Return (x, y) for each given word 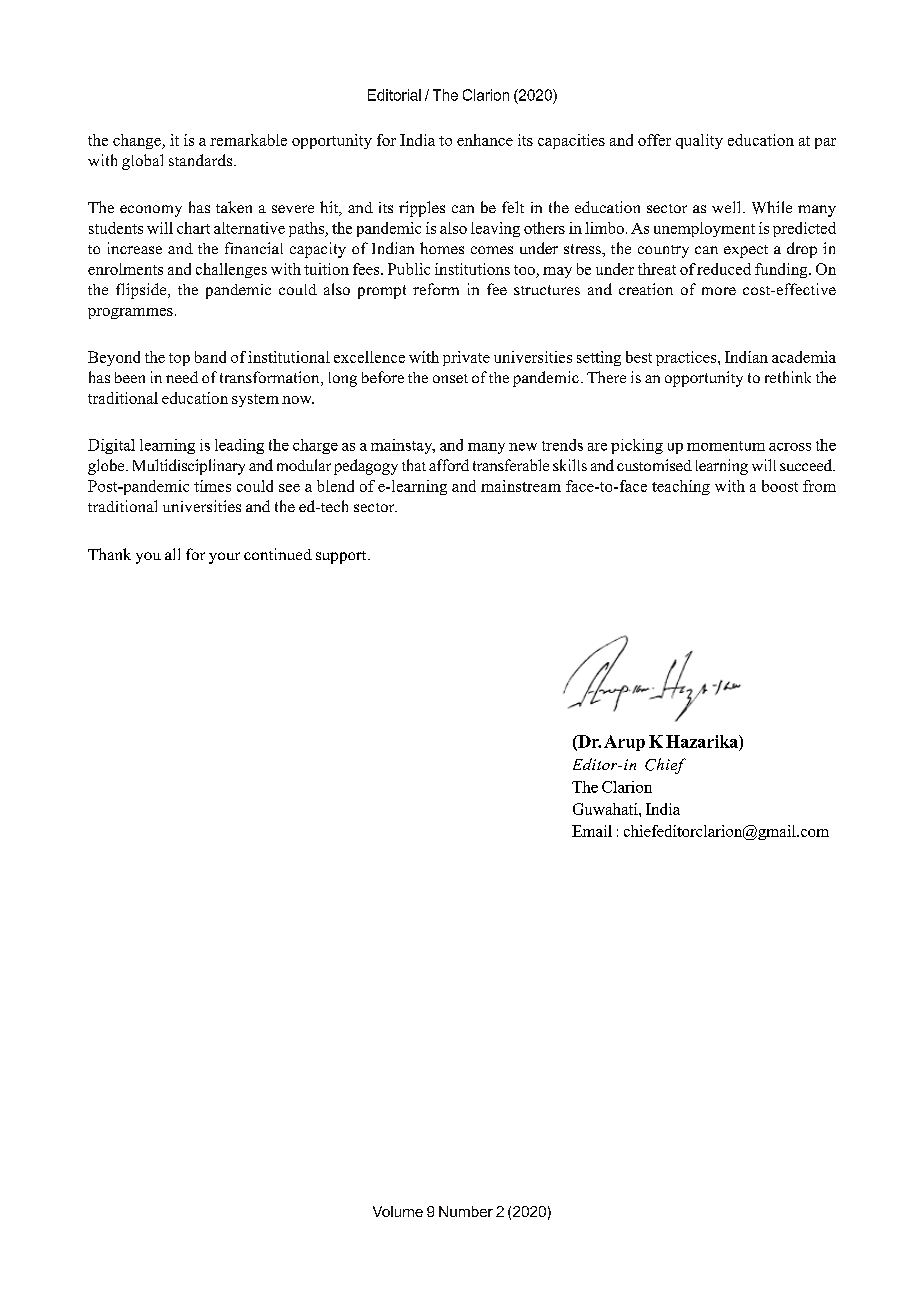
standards (200, 160)
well (726, 207)
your (224, 558)
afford (449, 465)
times (212, 486)
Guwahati (606, 809)
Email (592, 831)
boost (780, 486)
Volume (398, 1211)
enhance (485, 140)
